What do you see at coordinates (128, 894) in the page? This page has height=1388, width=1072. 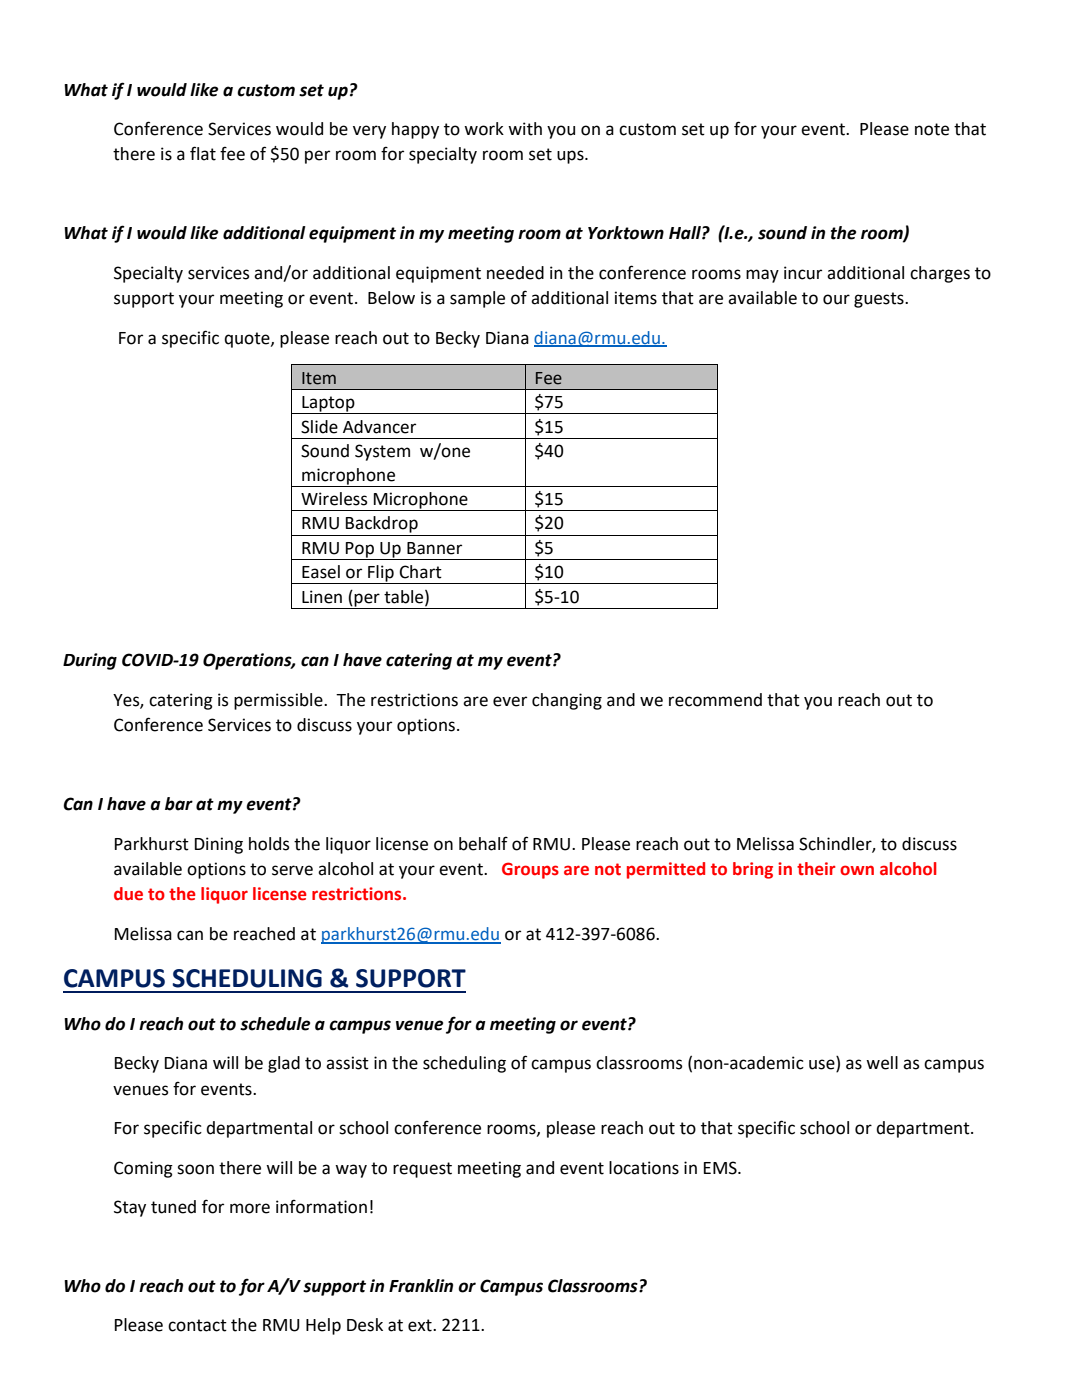 I see `due` at bounding box center [128, 894].
